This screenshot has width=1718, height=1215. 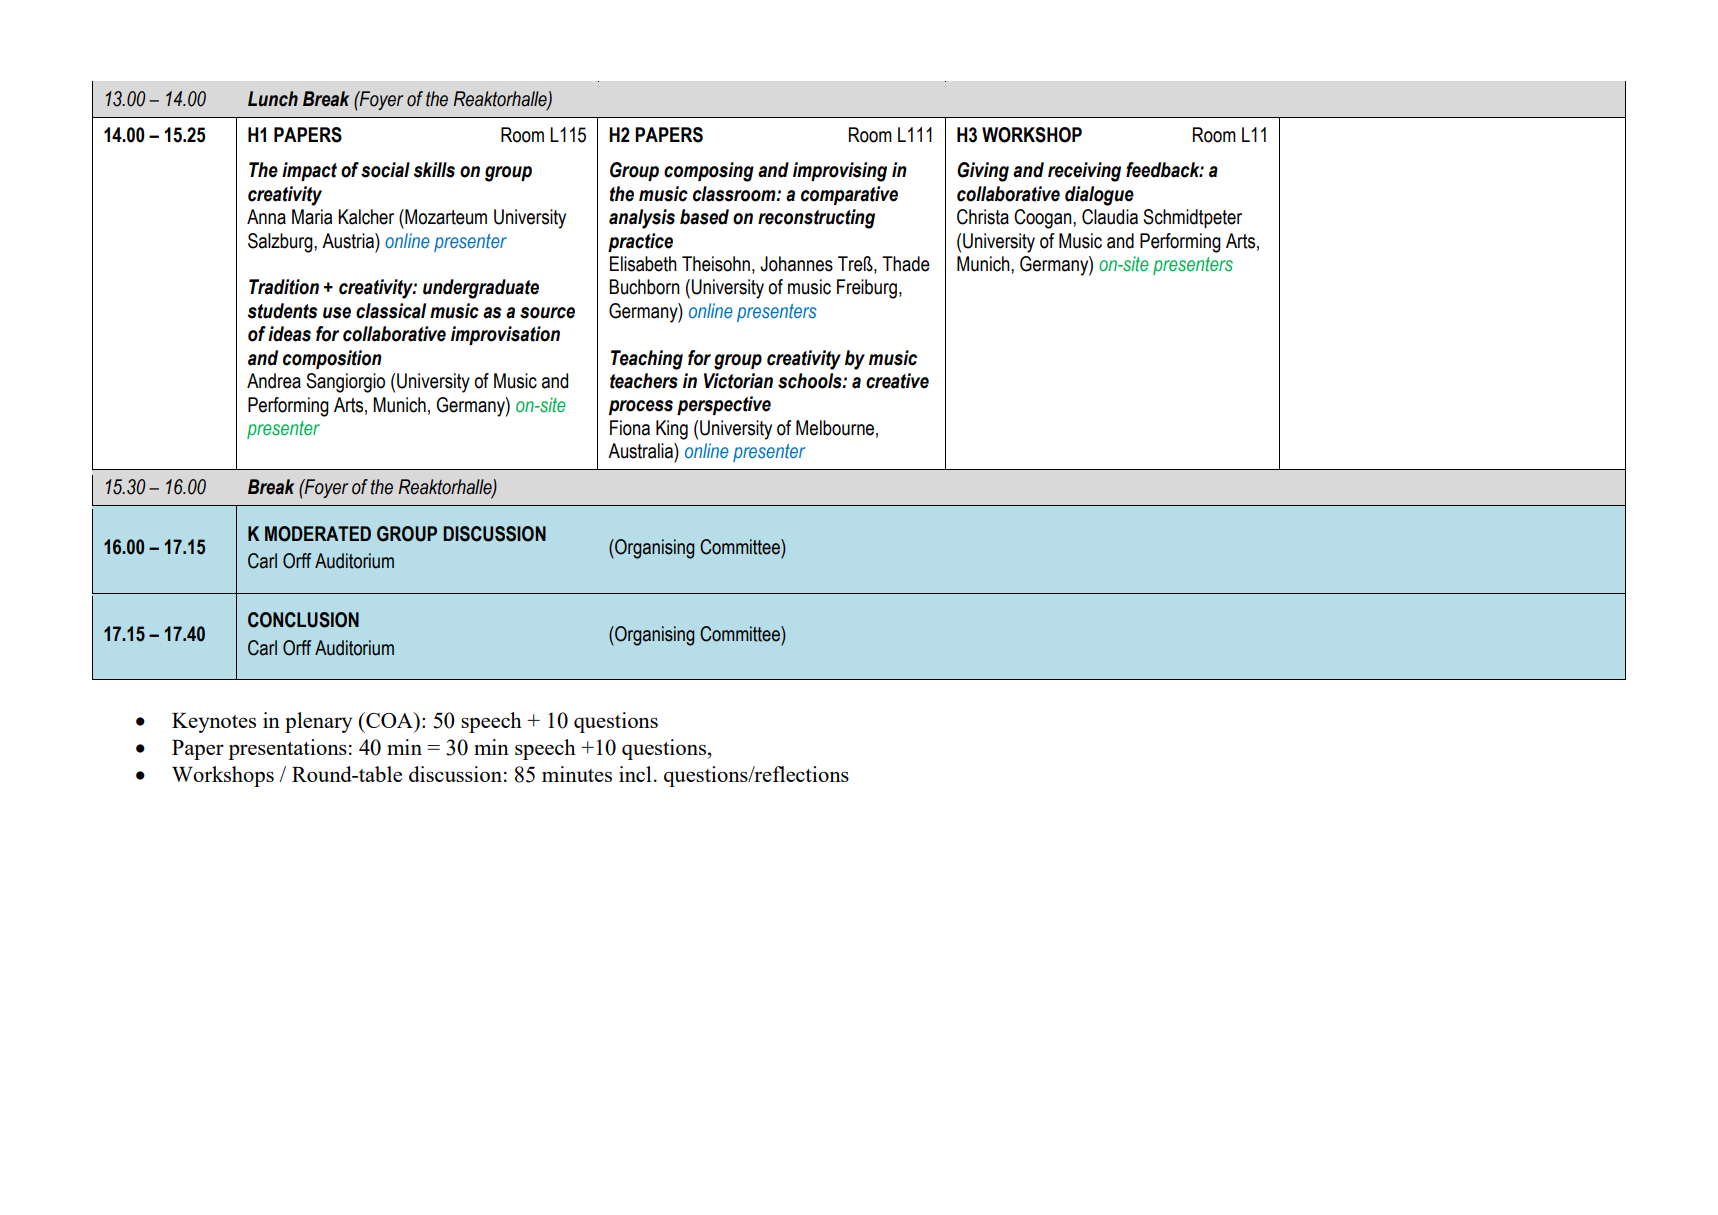 What do you see at coordinates (724, 405) in the screenshot?
I see `perspective` at bounding box center [724, 405].
